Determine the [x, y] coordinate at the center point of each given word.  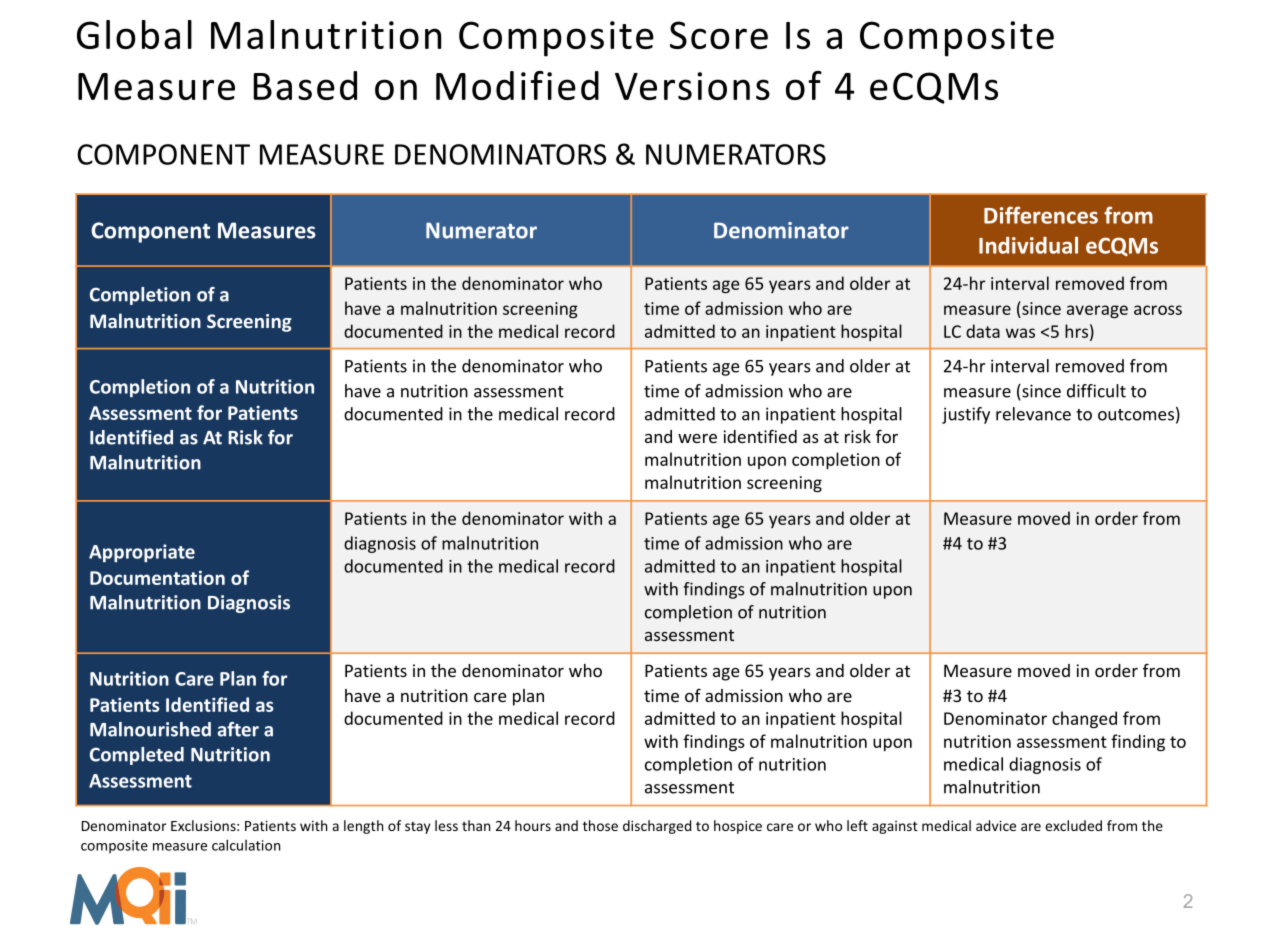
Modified [517, 85]
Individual [1028, 245]
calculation [246, 845]
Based [305, 85]
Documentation [157, 577]
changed [1084, 719]
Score [719, 35]
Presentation [782, 574]
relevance [1033, 414]
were [697, 438]
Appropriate [142, 553]
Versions [692, 86]
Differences [1041, 215]
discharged [657, 827]
